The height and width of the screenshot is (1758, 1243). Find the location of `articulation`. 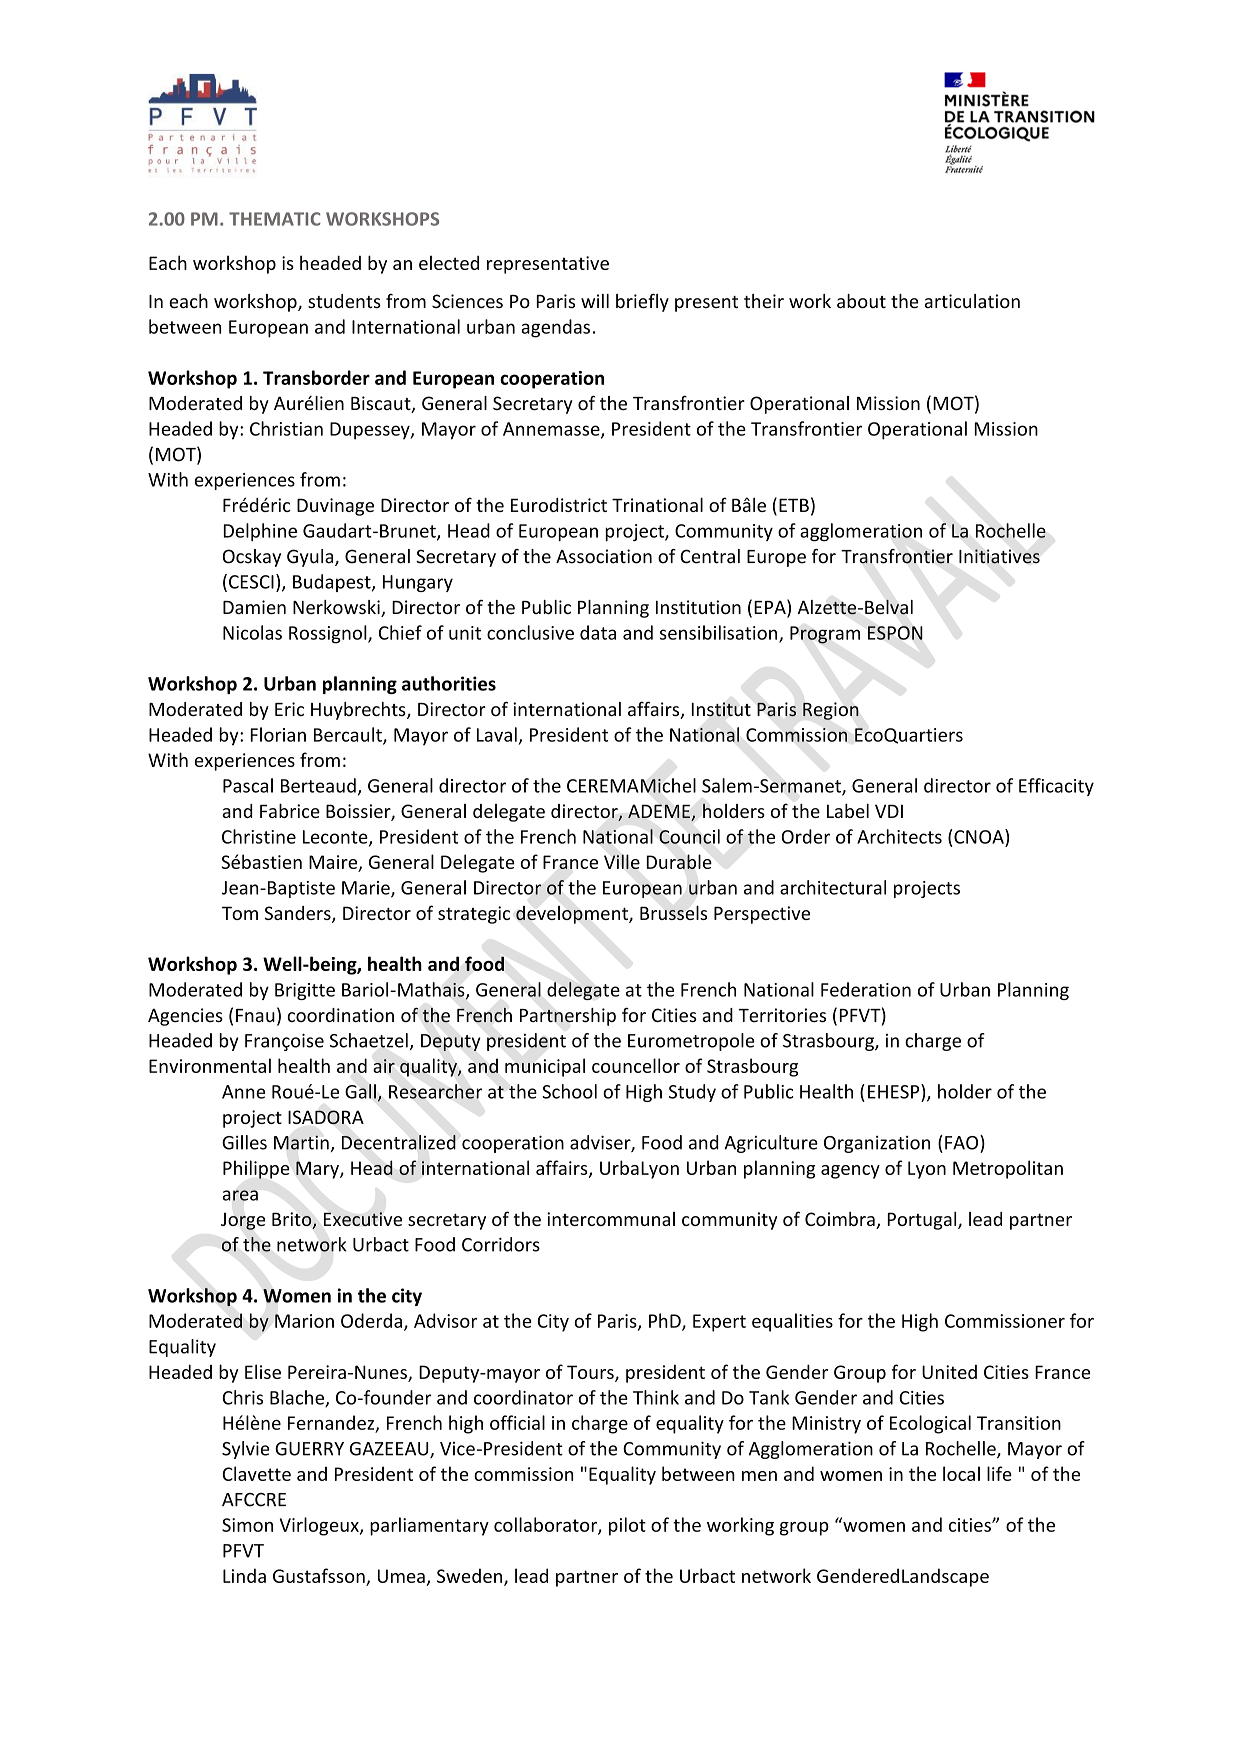

articulation is located at coordinates (972, 301).
